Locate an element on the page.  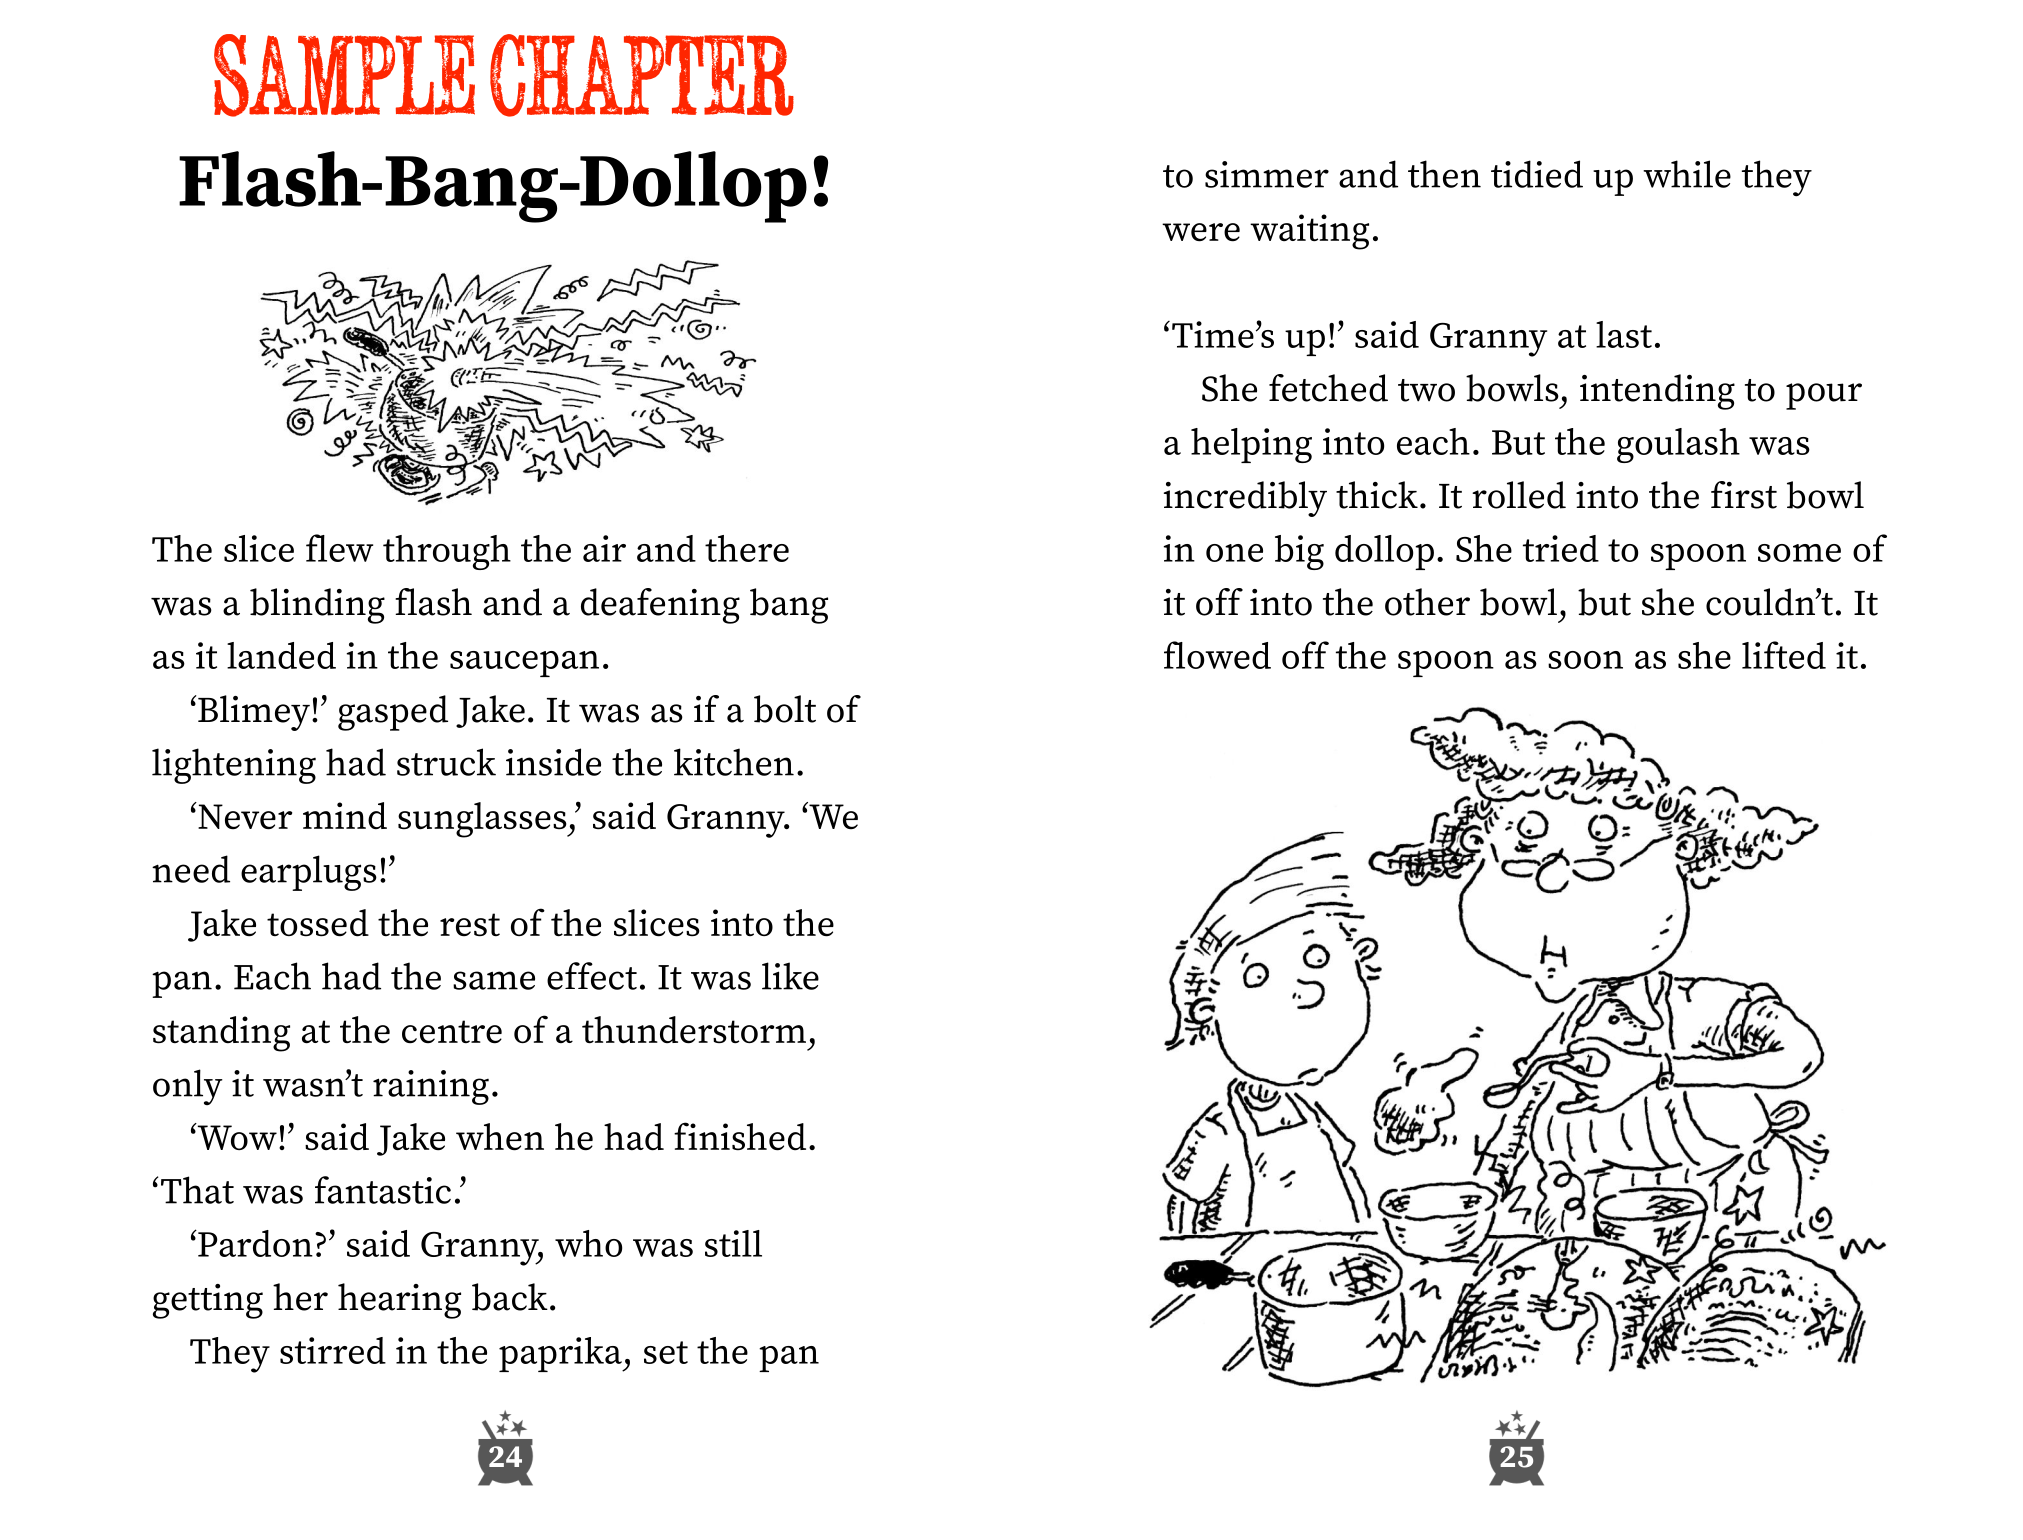
while is located at coordinates (1687, 174).
